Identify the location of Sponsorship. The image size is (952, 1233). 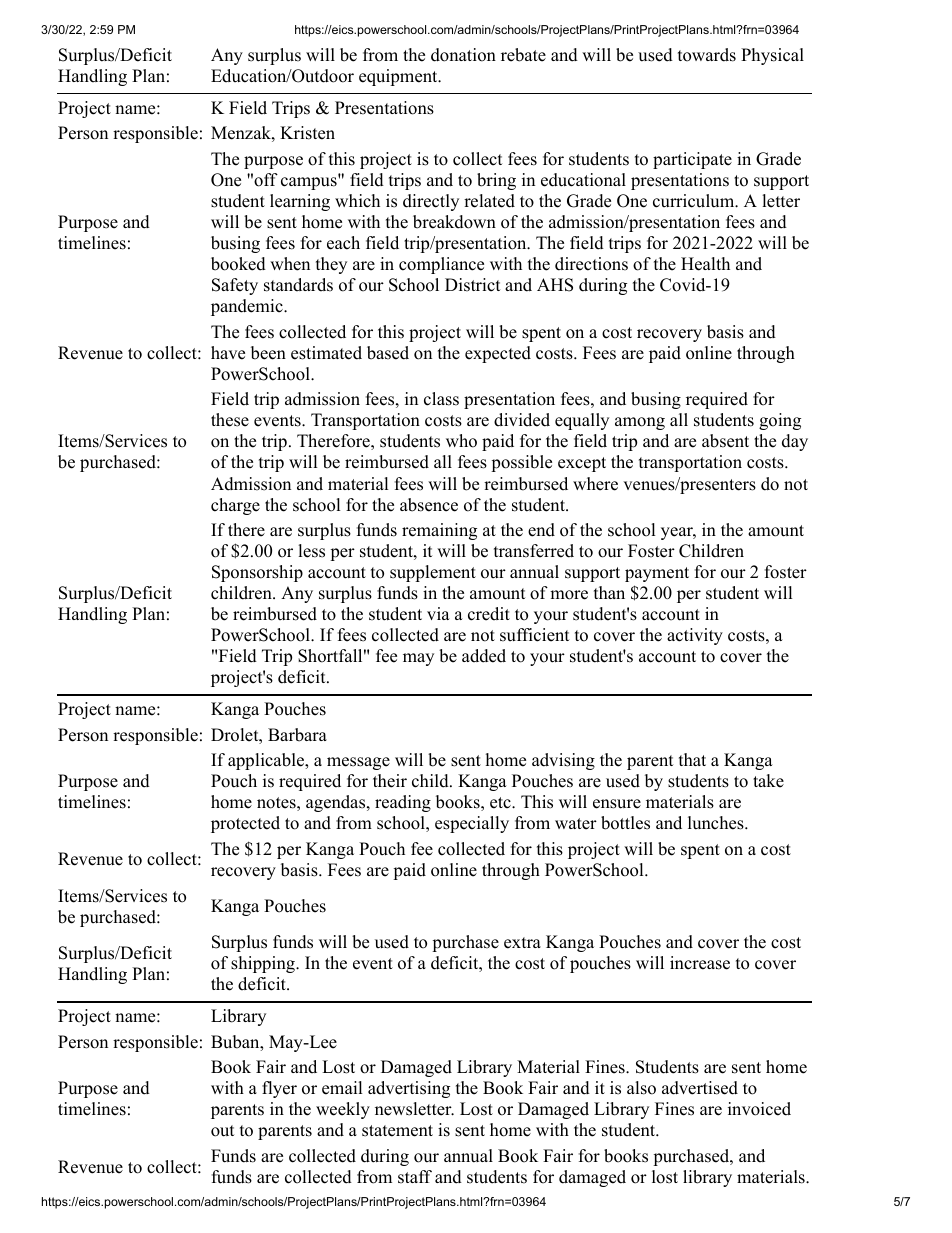
(257, 573).
